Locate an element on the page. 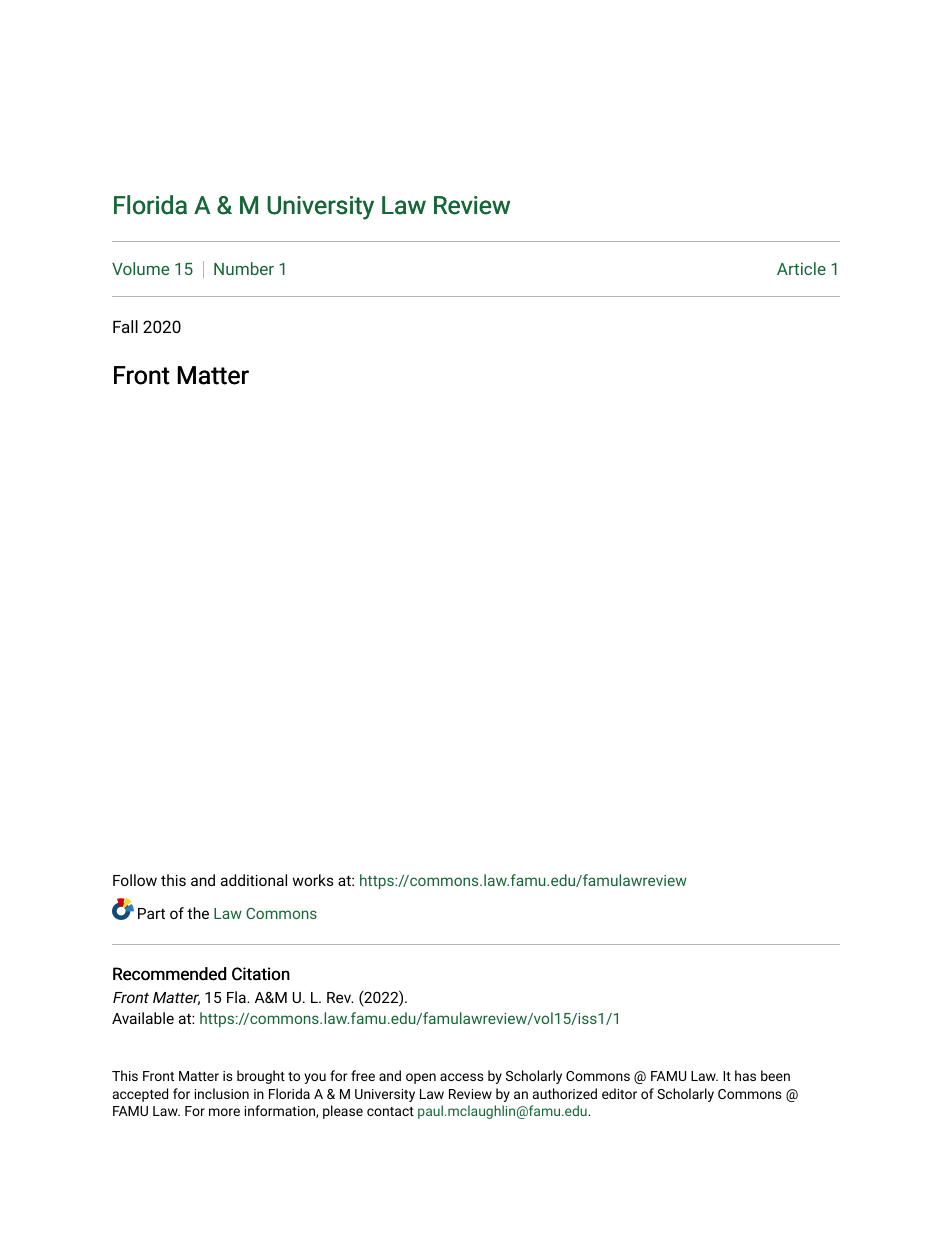  Number is located at coordinates (244, 268).
